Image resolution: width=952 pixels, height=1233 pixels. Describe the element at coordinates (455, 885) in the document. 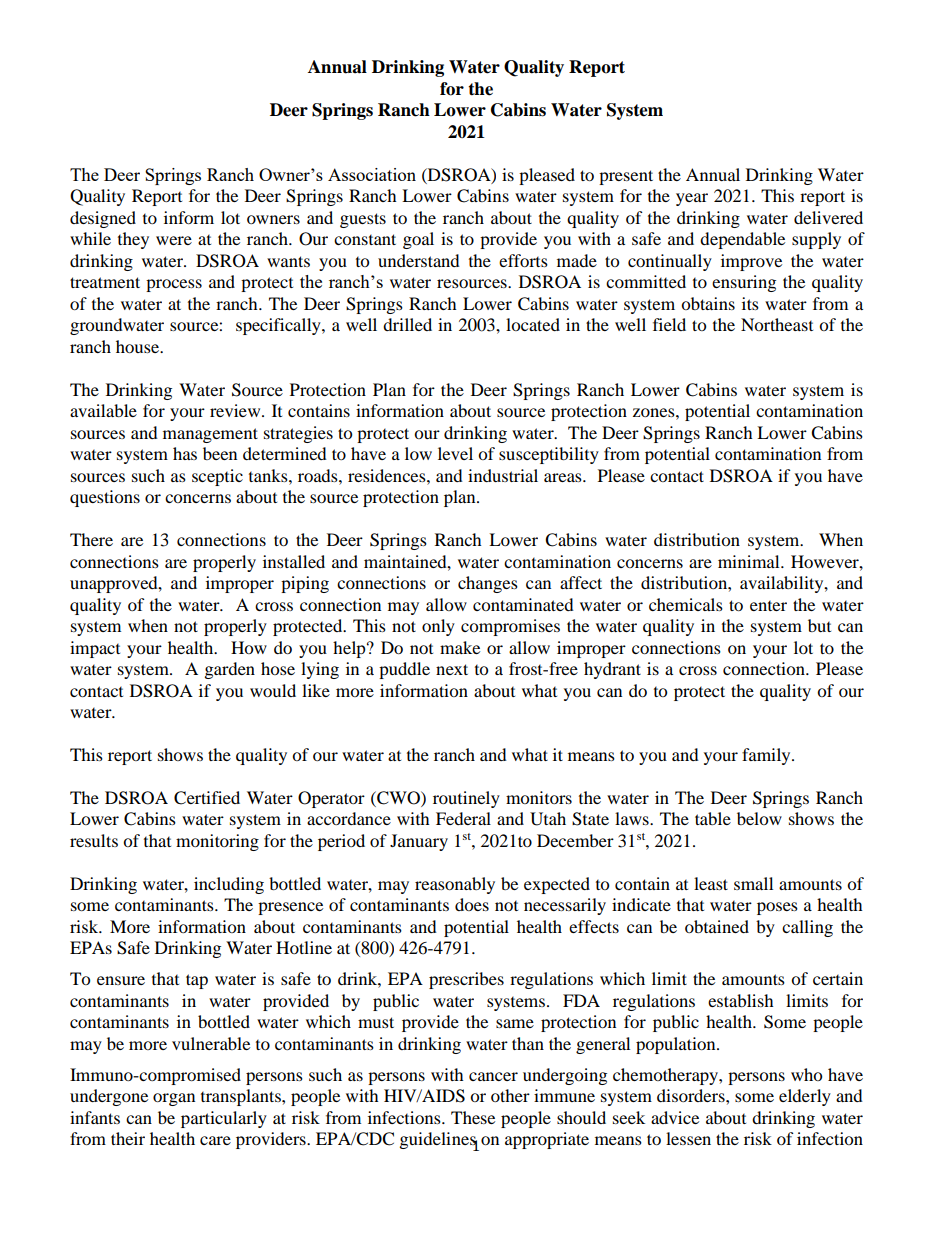

I see `reasonably` at that location.
